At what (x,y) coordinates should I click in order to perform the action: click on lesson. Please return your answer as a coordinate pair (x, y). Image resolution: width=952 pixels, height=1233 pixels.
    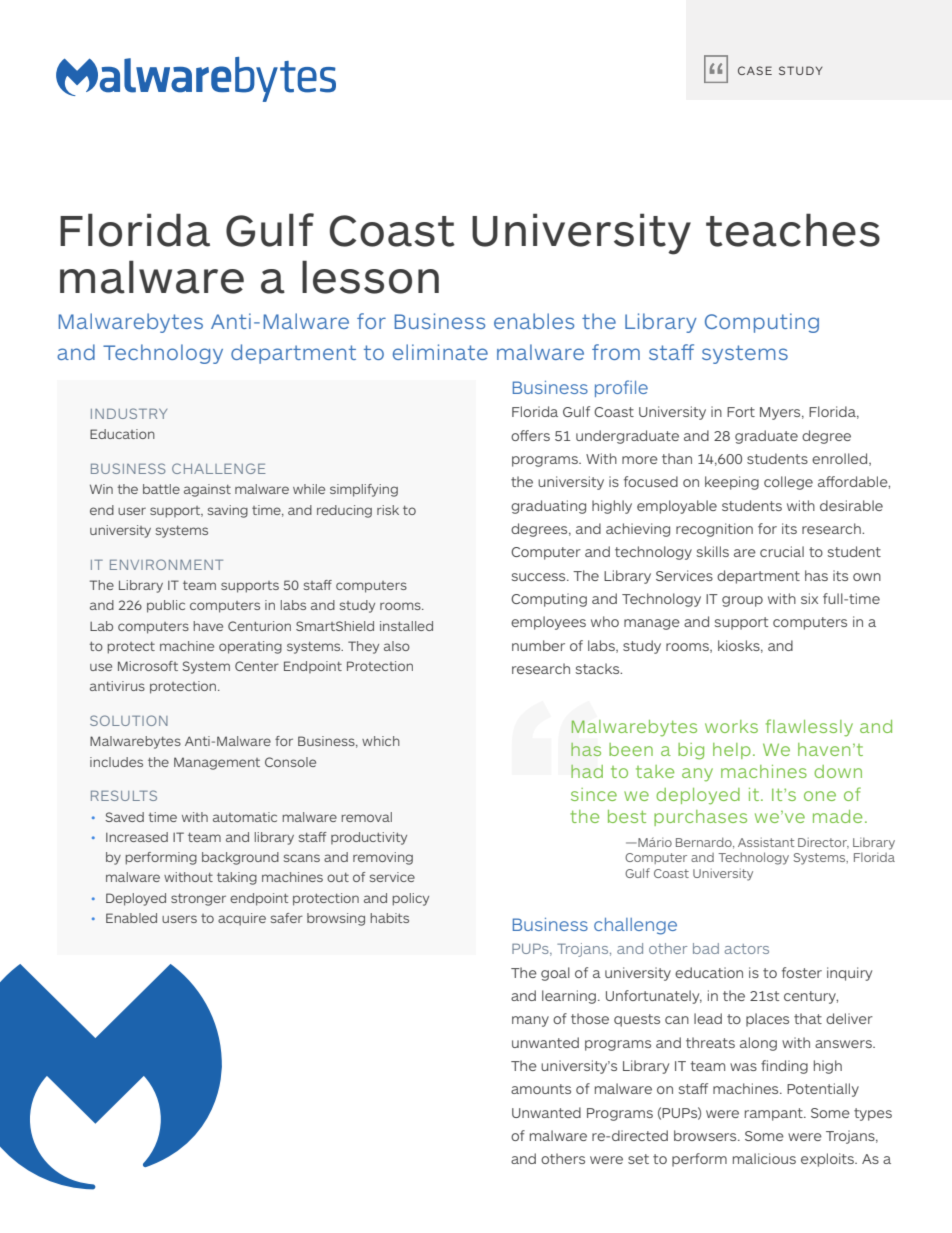
    Looking at the image, I should click on (370, 277).
